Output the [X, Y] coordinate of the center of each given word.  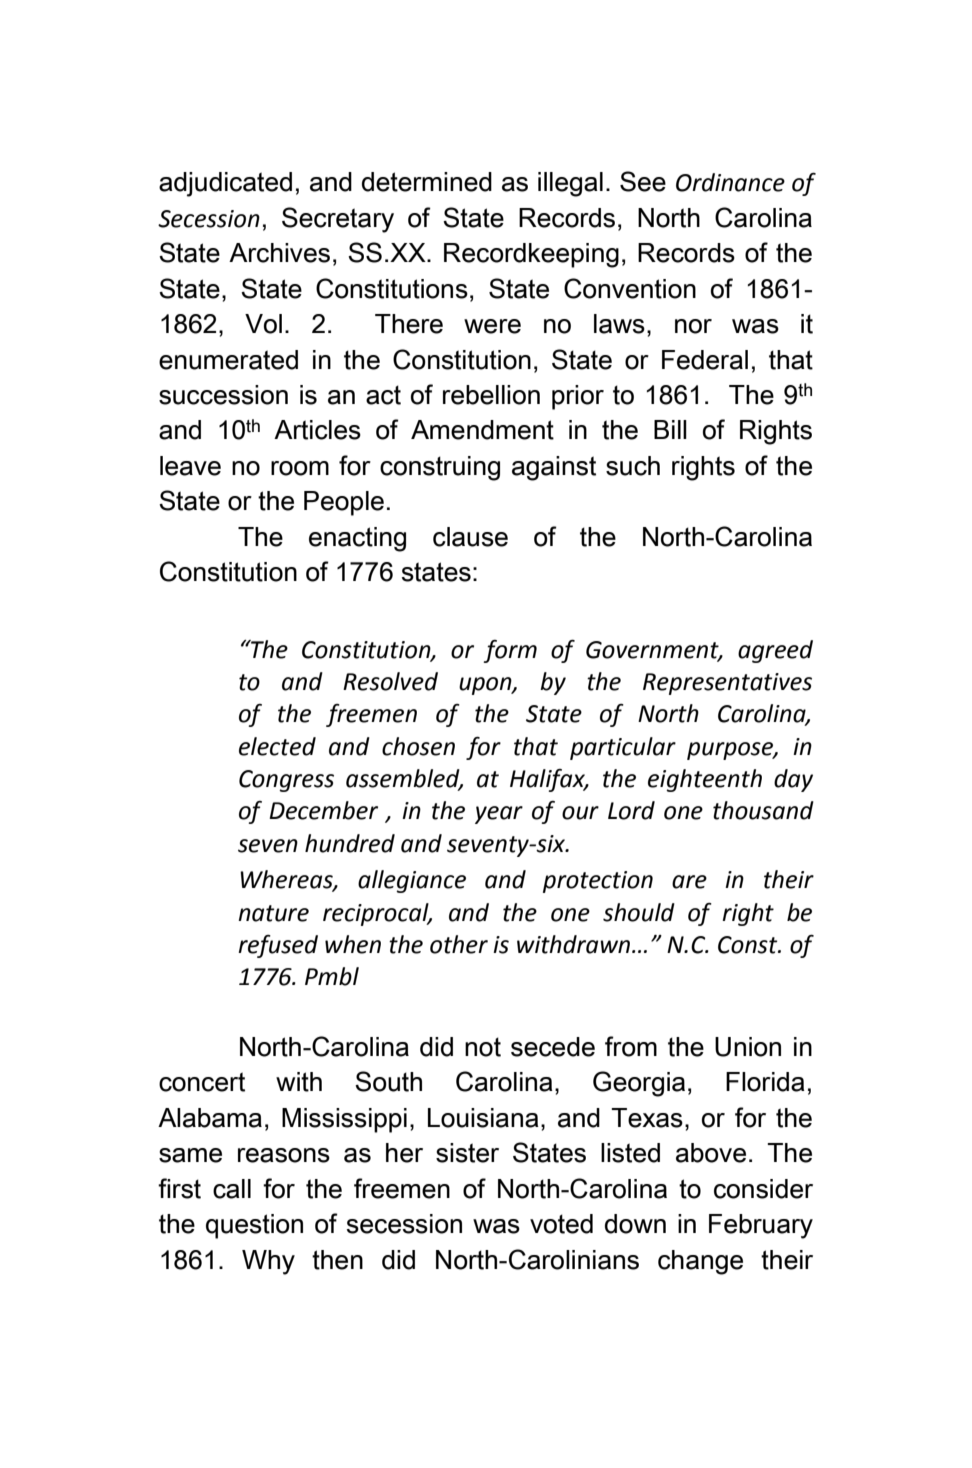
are [689, 882]
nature [273, 913]
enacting [357, 539]
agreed [775, 651]
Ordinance [730, 182]
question [254, 1226]
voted [561, 1224]
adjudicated [225, 184]
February [761, 1226]
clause [470, 537]
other [459, 944]
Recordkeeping [531, 255]
